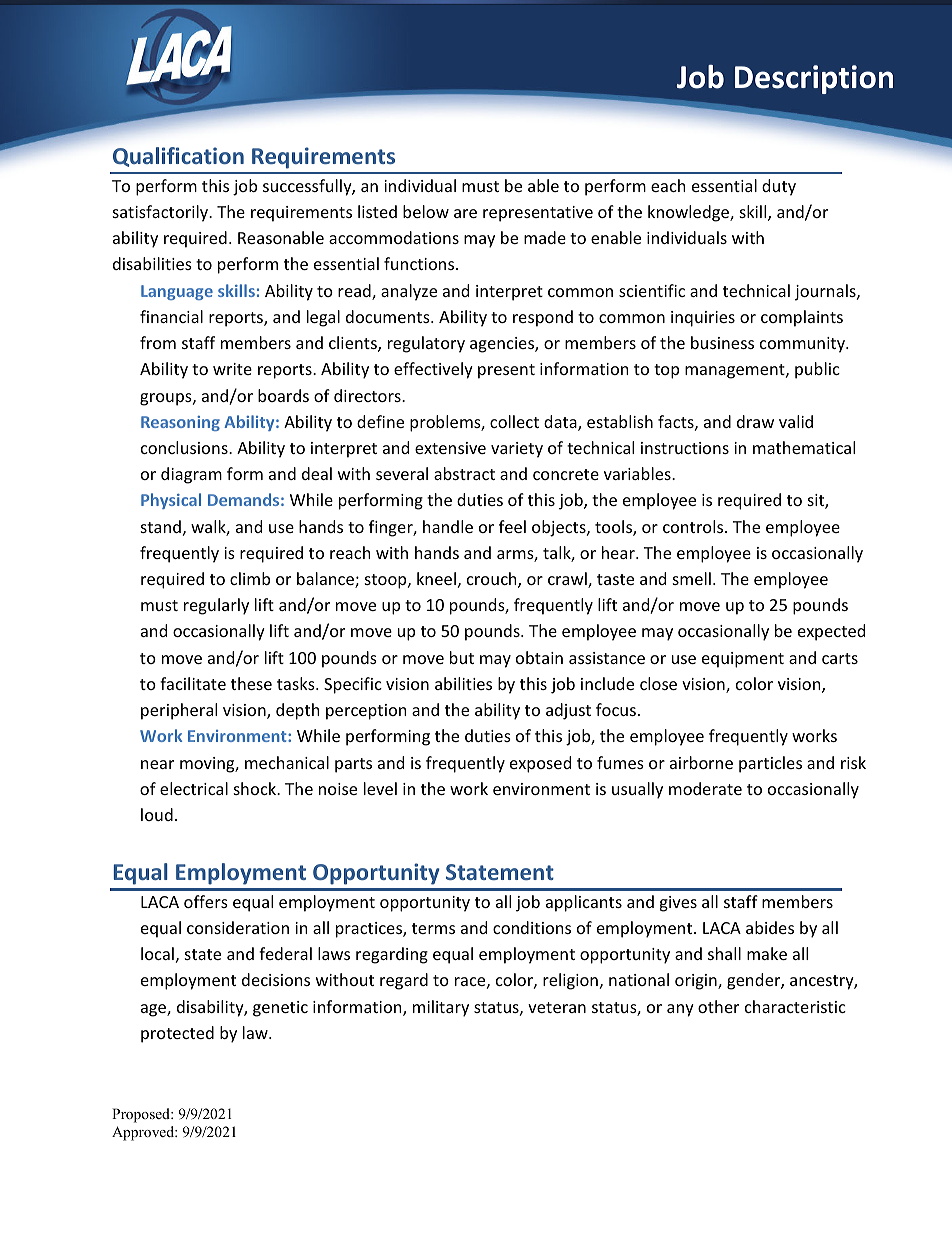 This image has width=952, height=1233. What do you see at coordinates (814, 79) in the image?
I see `Description` at bounding box center [814, 79].
